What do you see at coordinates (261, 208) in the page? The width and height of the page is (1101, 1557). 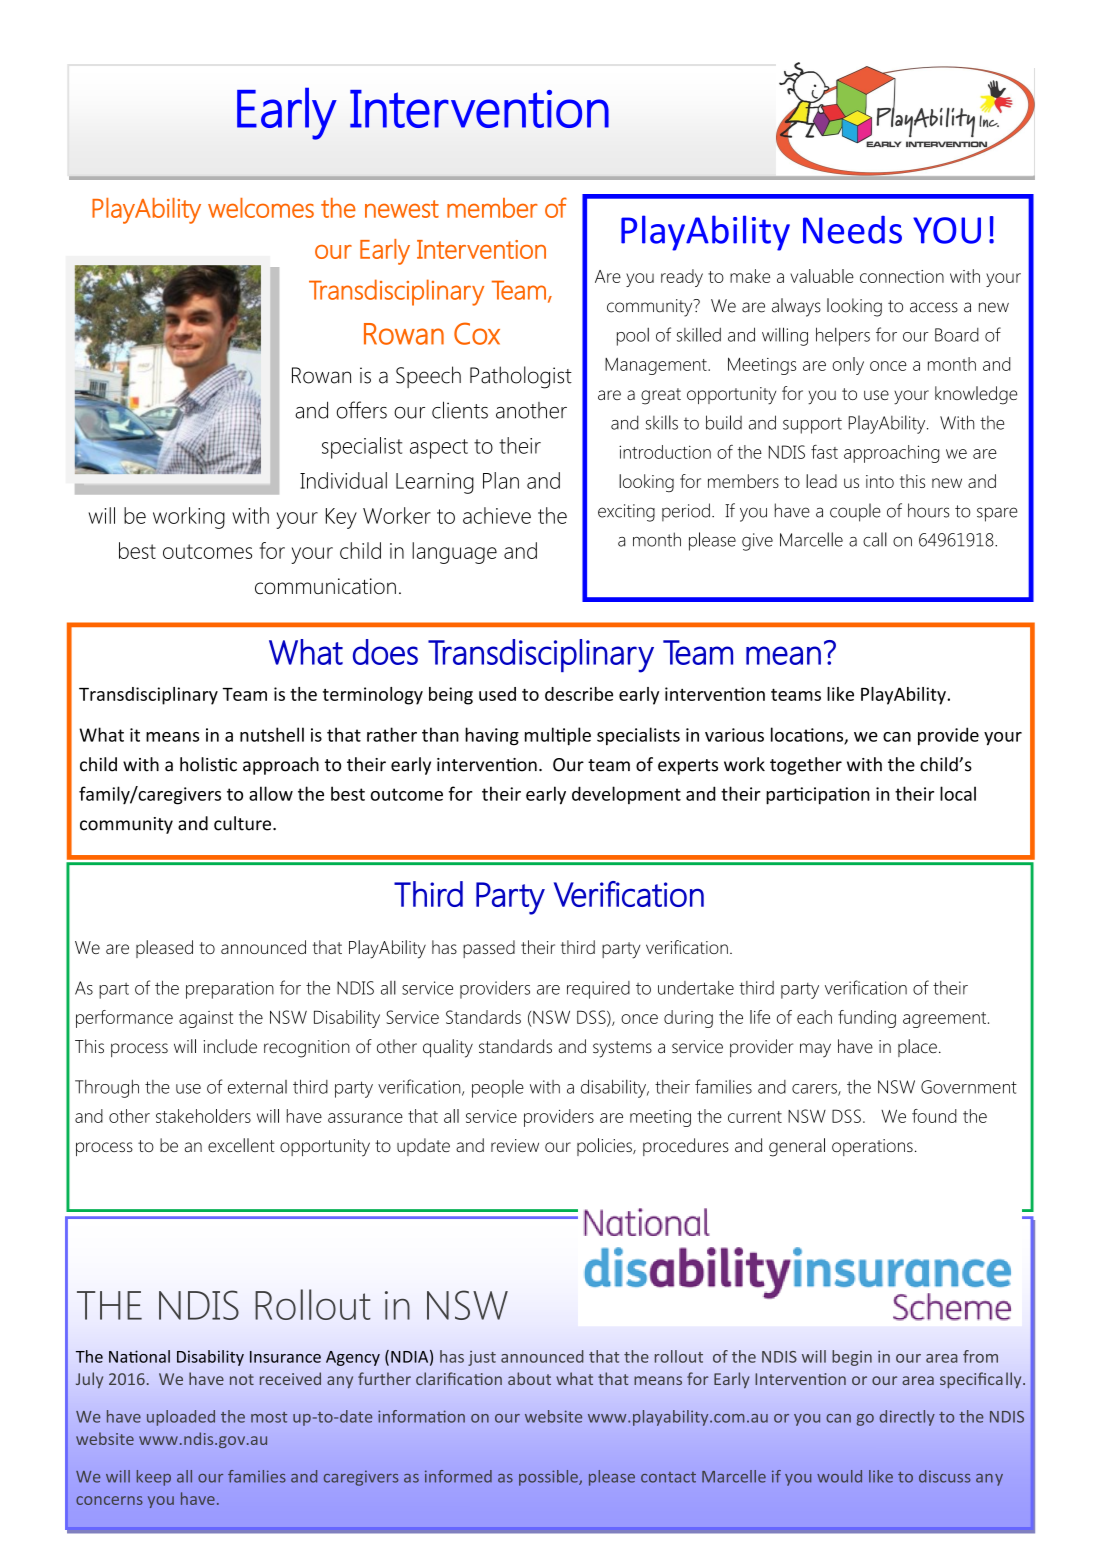 I see `welcomes` at bounding box center [261, 208].
